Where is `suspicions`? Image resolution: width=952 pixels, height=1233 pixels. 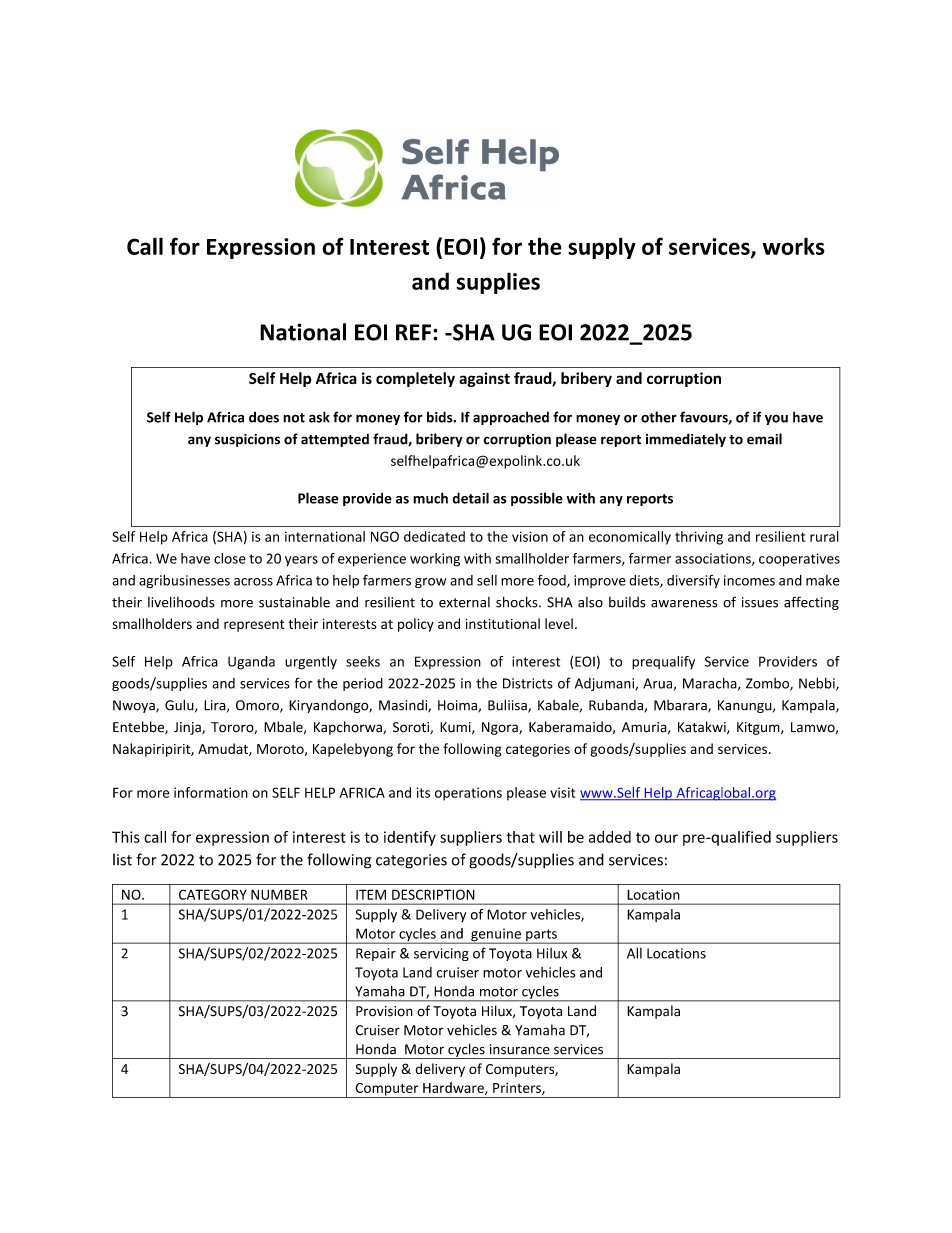
suspicions is located at coordinates (247, 440).
